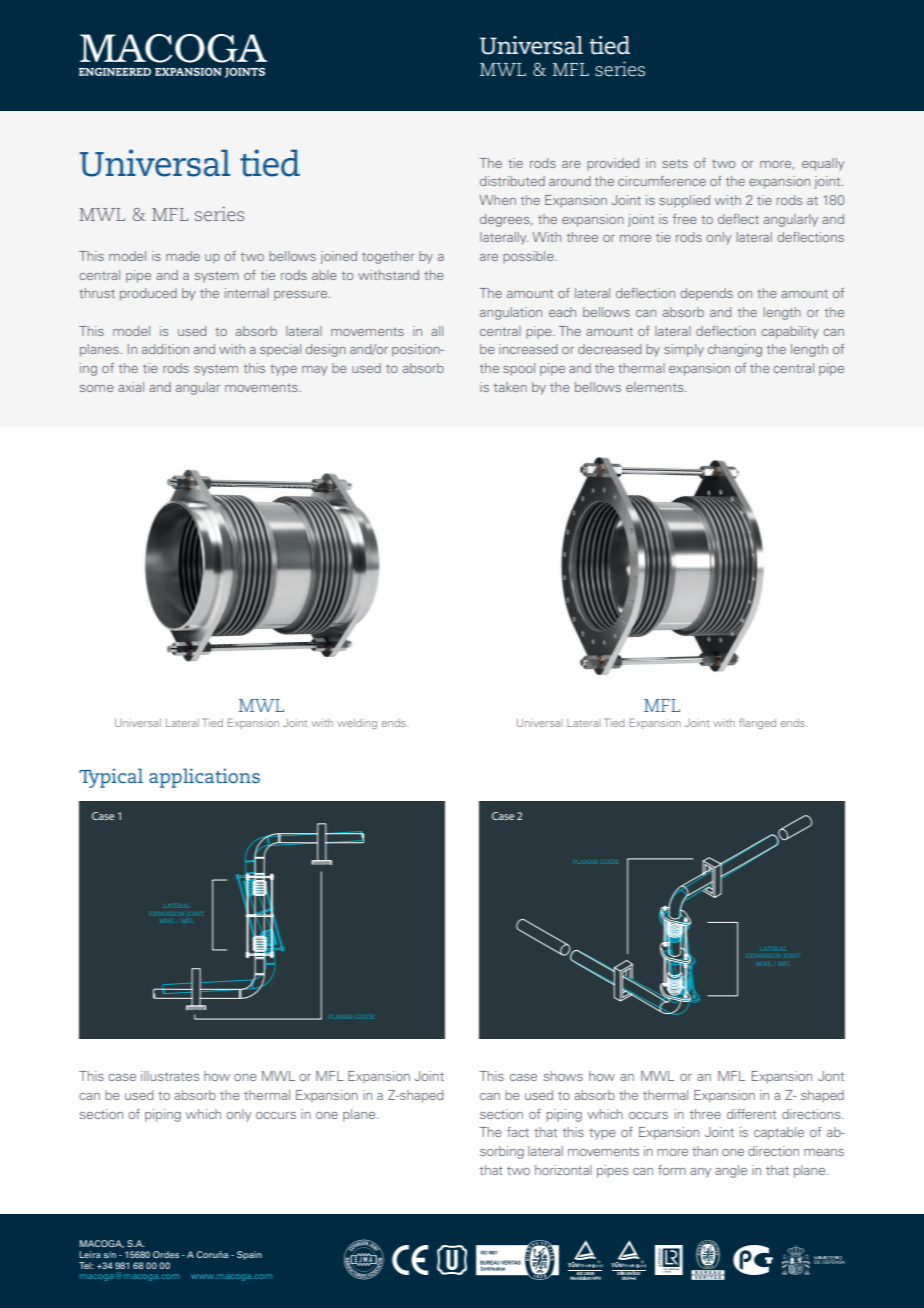 The image size is (924, 1308). Describe the element at coordinates (563, 1170) in the image. I see `horizontal` at that location.
